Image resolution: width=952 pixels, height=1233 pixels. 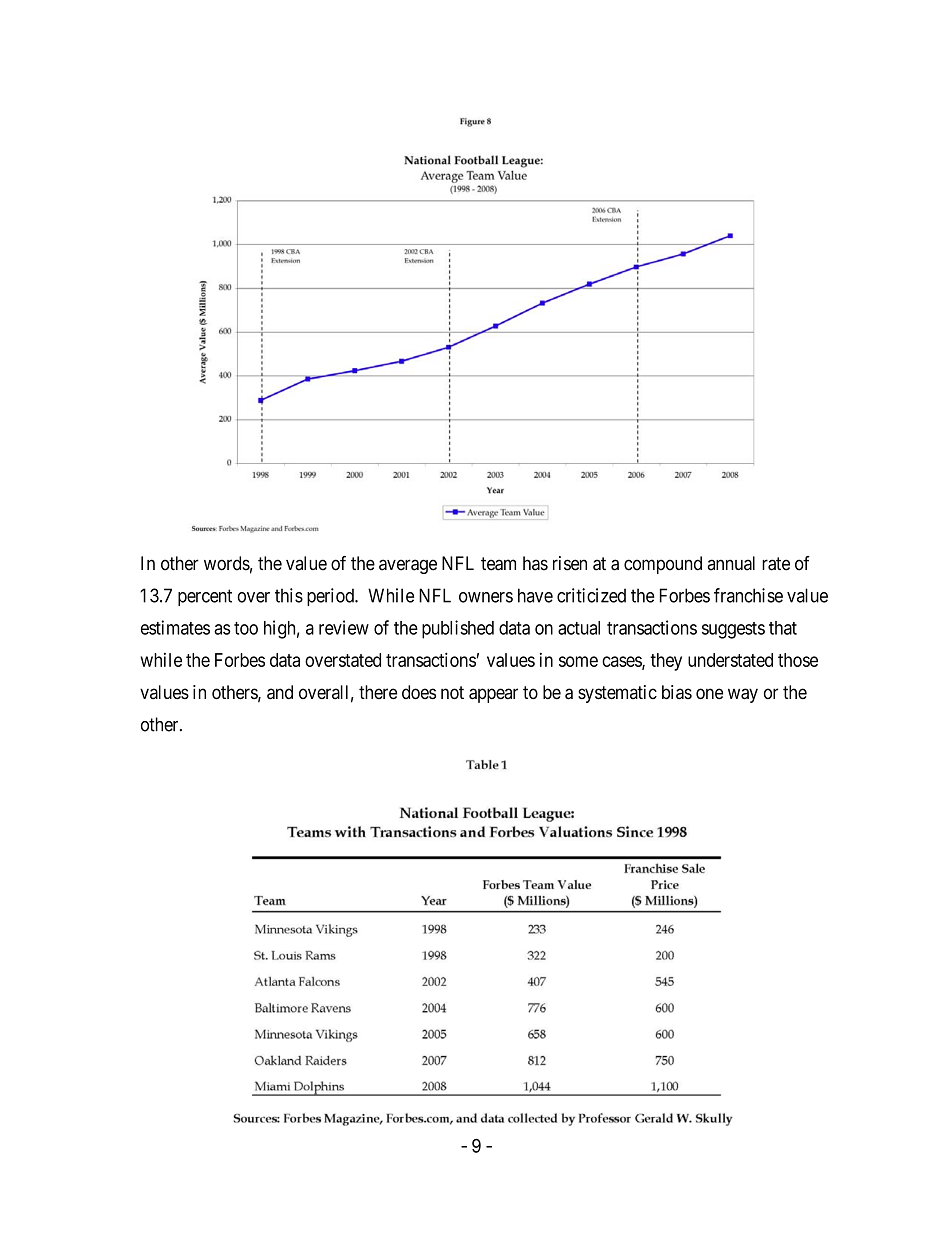 What do you see at coordinates (458, 629) in the page?
I see `published` at bounding box center [458, 629].
